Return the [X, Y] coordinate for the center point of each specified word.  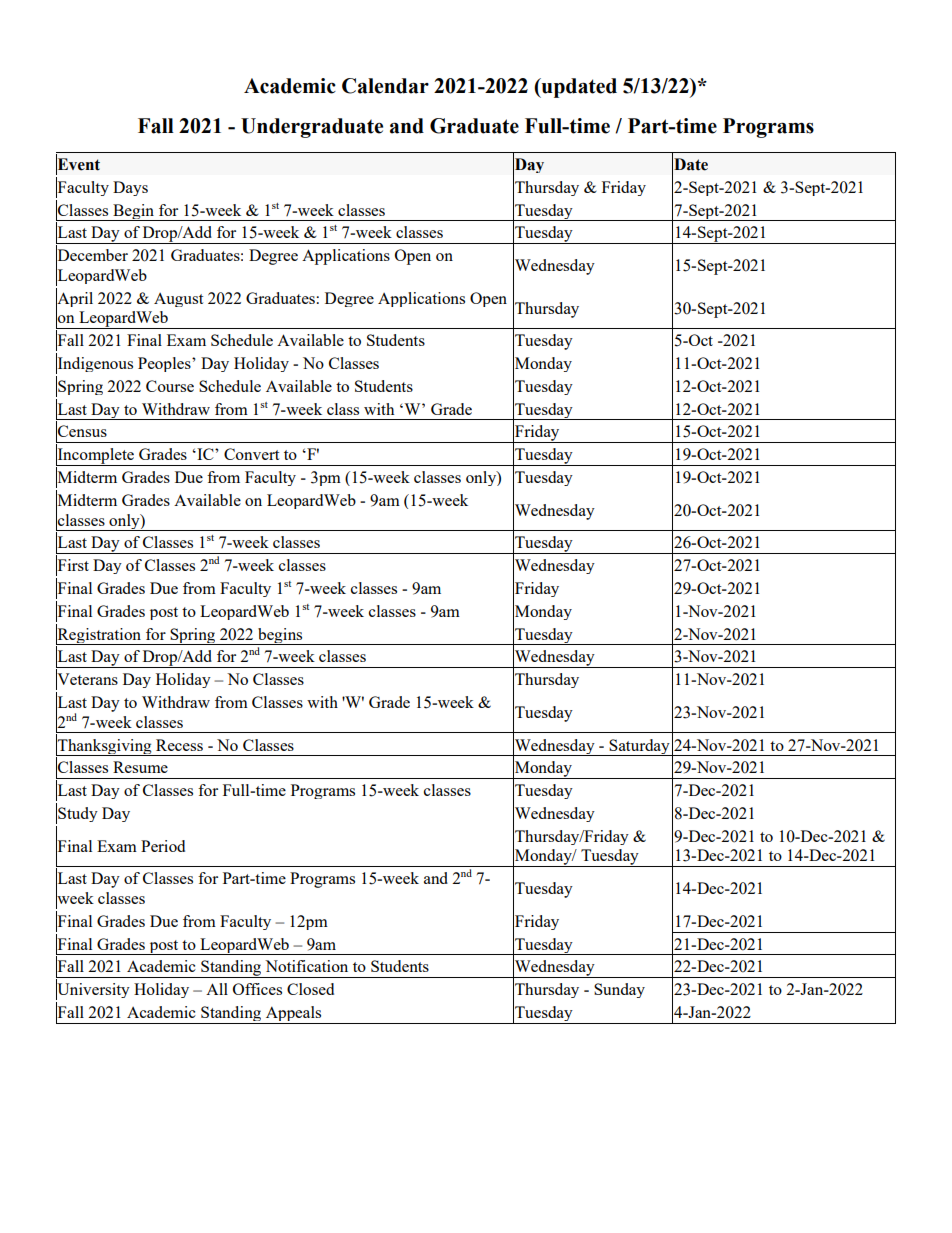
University [93, 990]
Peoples [165, 364]
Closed [310, 989]
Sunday [619, 990]
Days [130, 188]
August [178, 300]
